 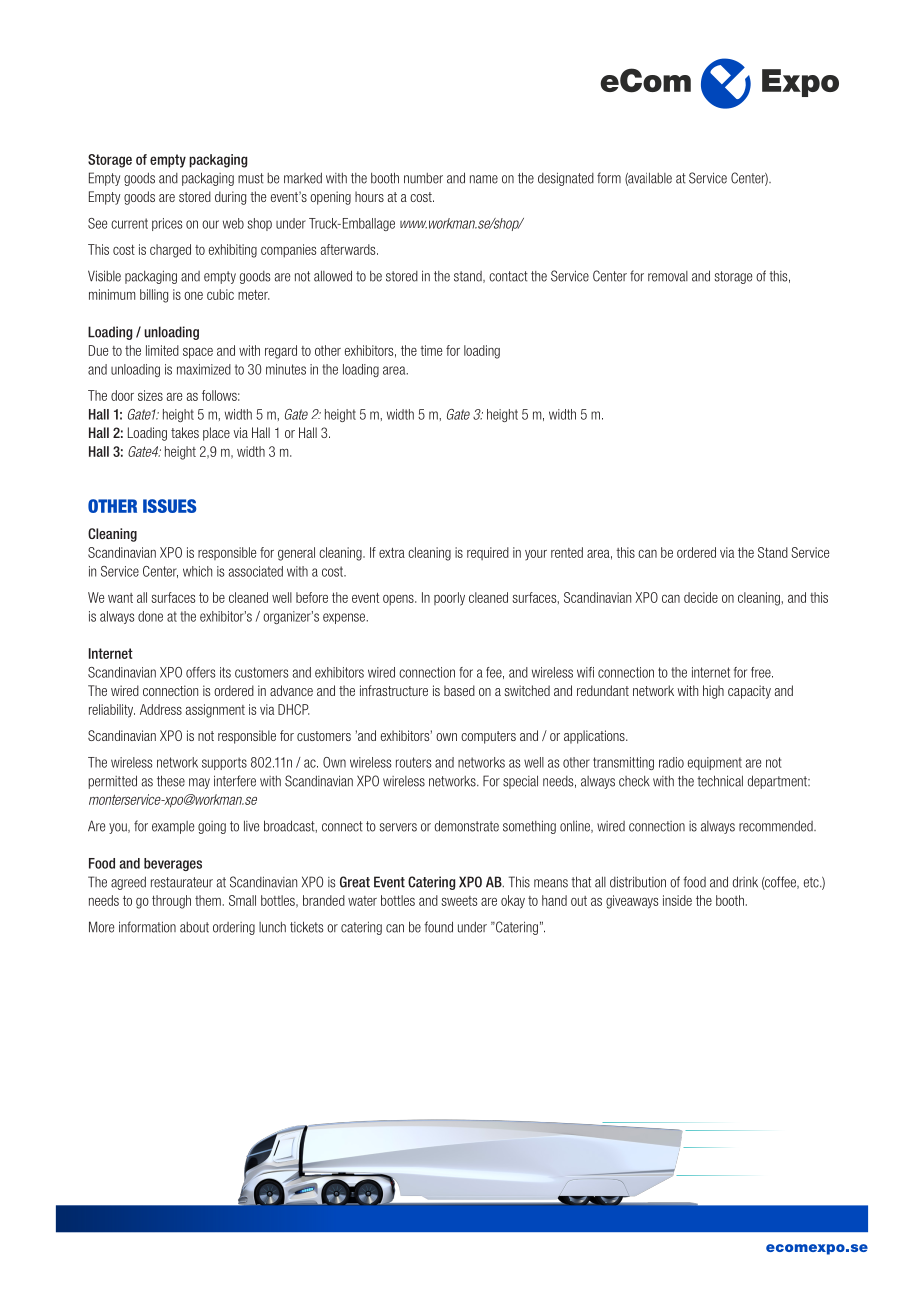 I want to click on name, so click(x=484, y=179).
